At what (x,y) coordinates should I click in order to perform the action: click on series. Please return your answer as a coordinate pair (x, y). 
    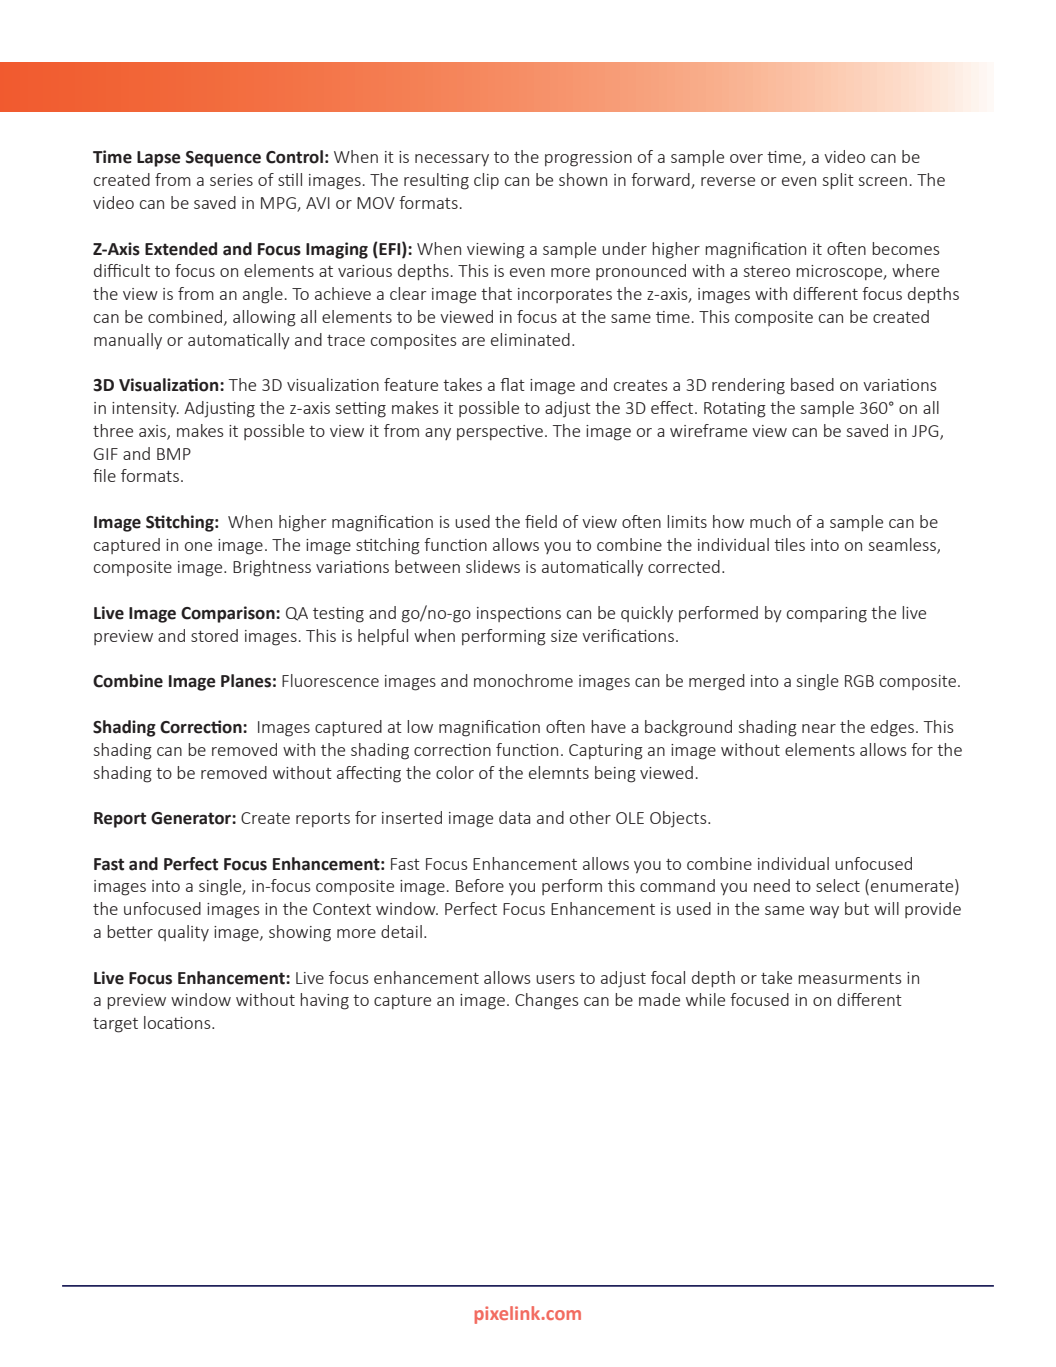
    Looking at the image, I should click on (231, 180).
